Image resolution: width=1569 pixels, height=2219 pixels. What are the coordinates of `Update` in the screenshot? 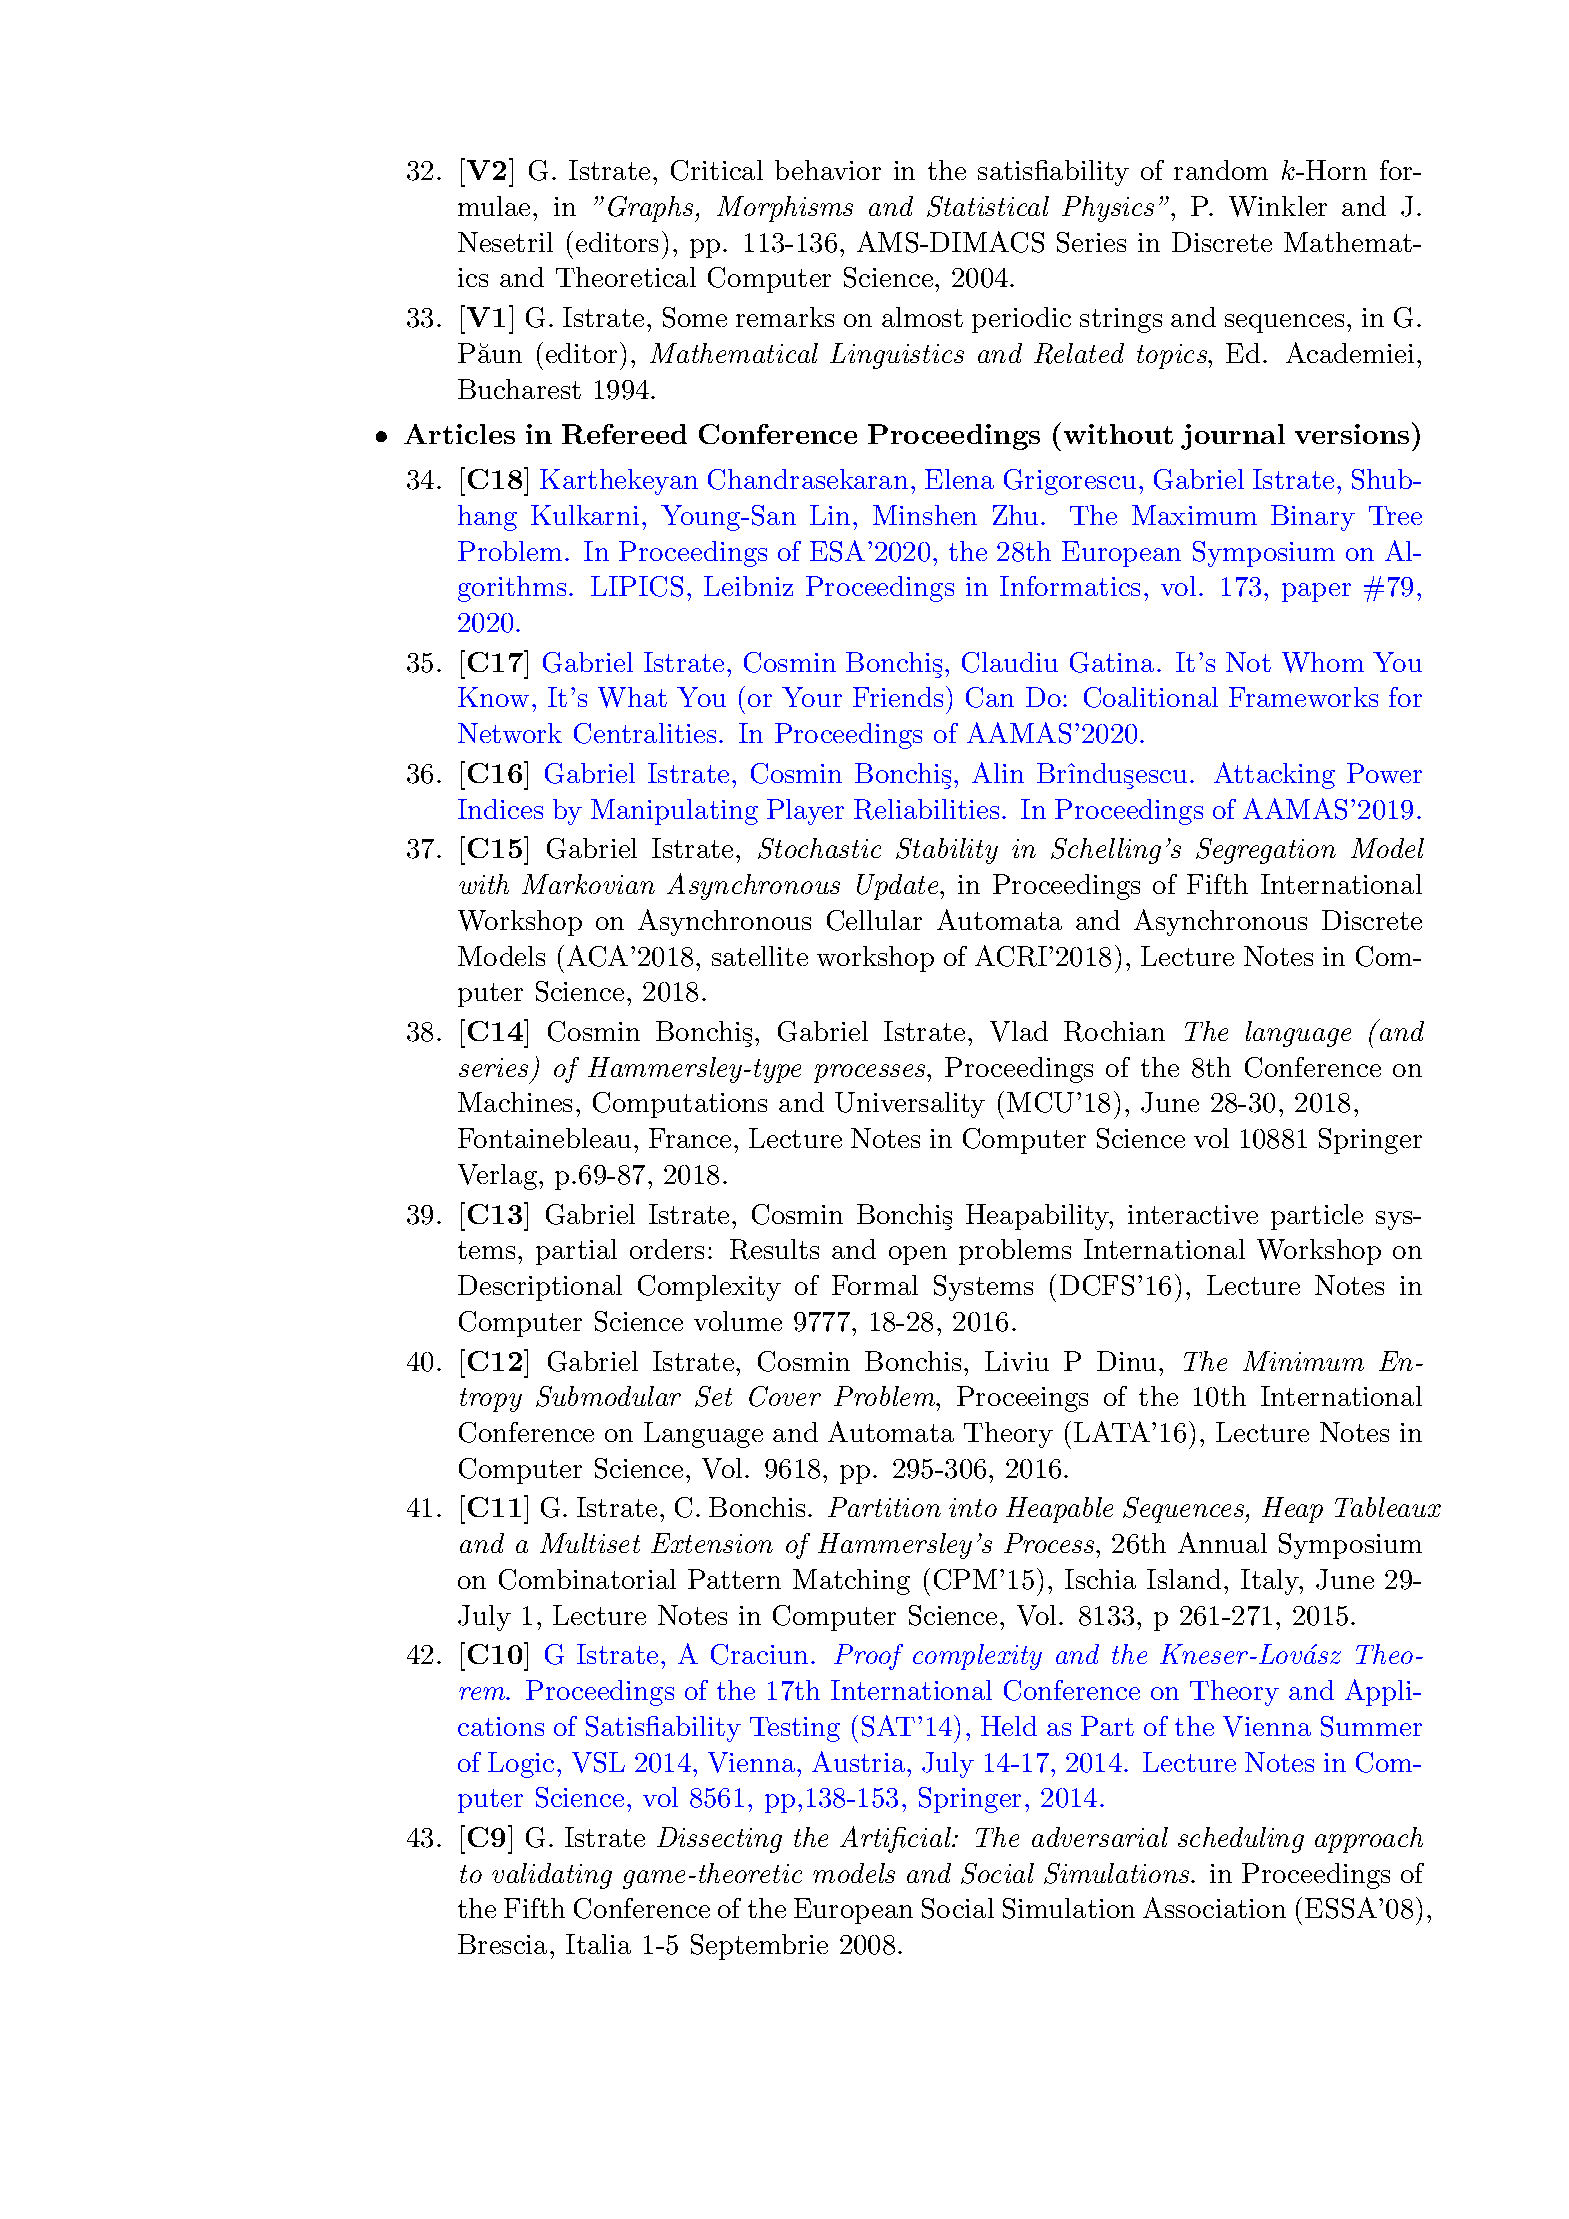 It's located at (899, 887).
